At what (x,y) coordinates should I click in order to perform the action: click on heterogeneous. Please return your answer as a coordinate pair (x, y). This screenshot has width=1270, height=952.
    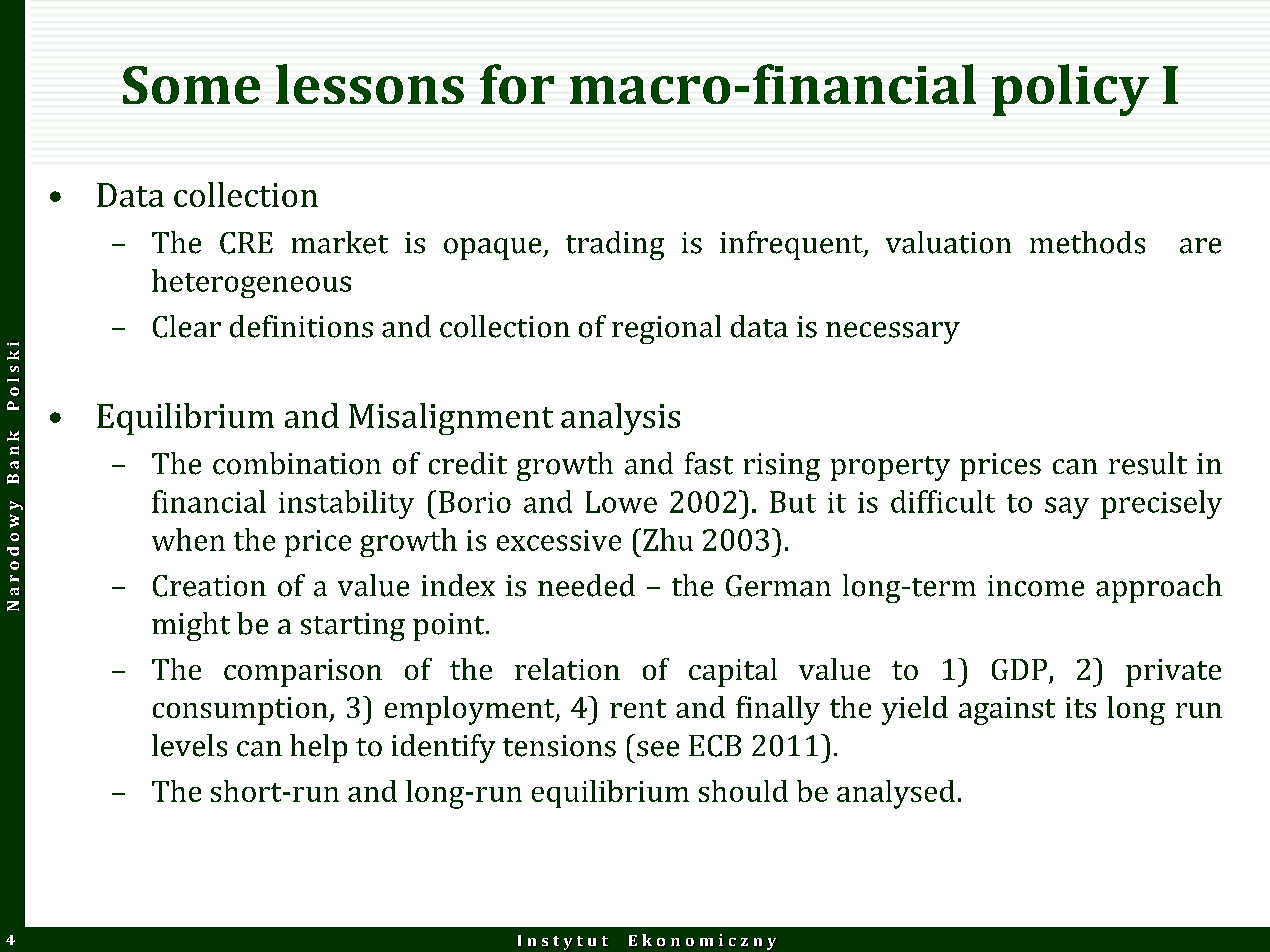
    Looking at the image, I should click on (251, 283).
